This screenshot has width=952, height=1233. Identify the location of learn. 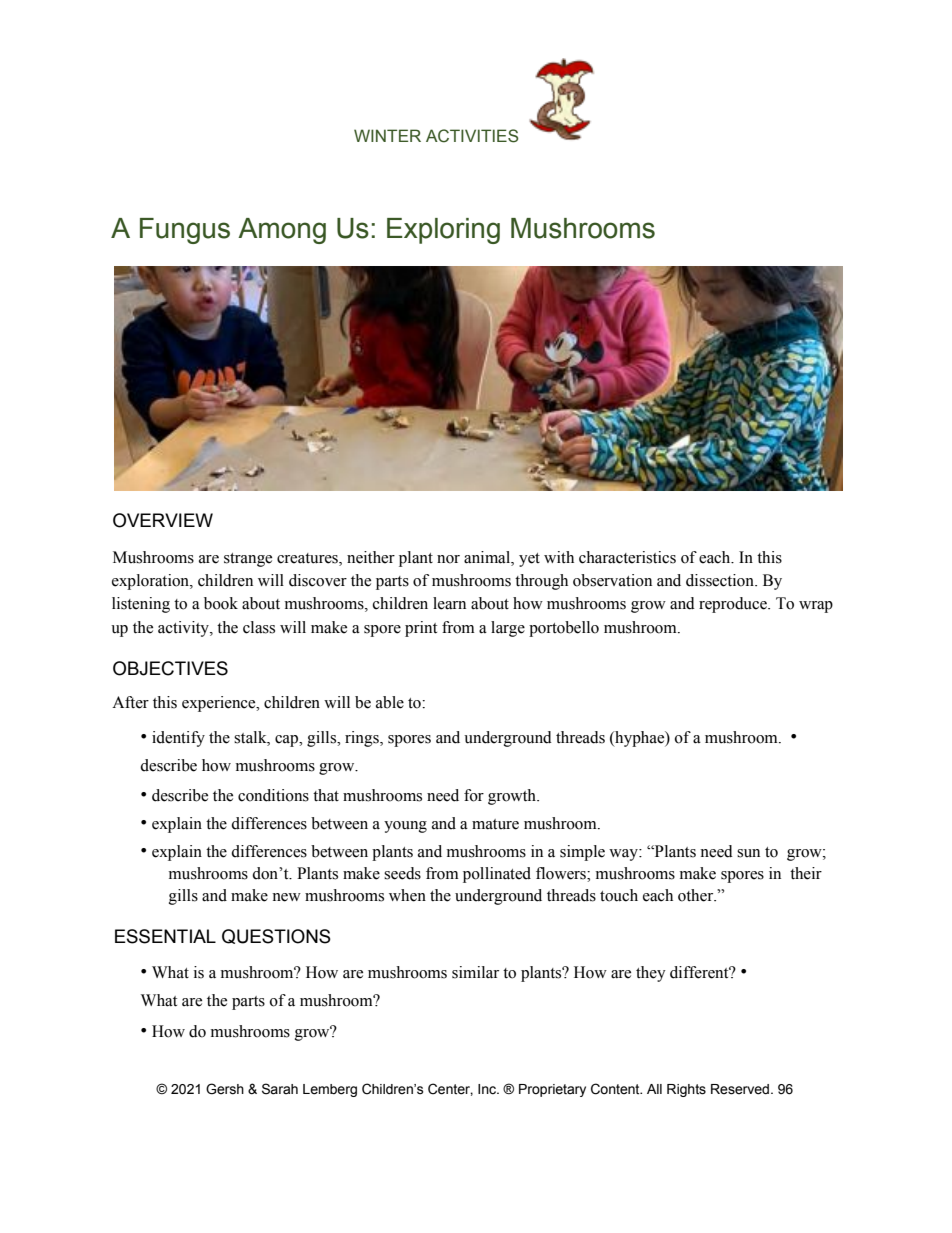
(449, 603).
